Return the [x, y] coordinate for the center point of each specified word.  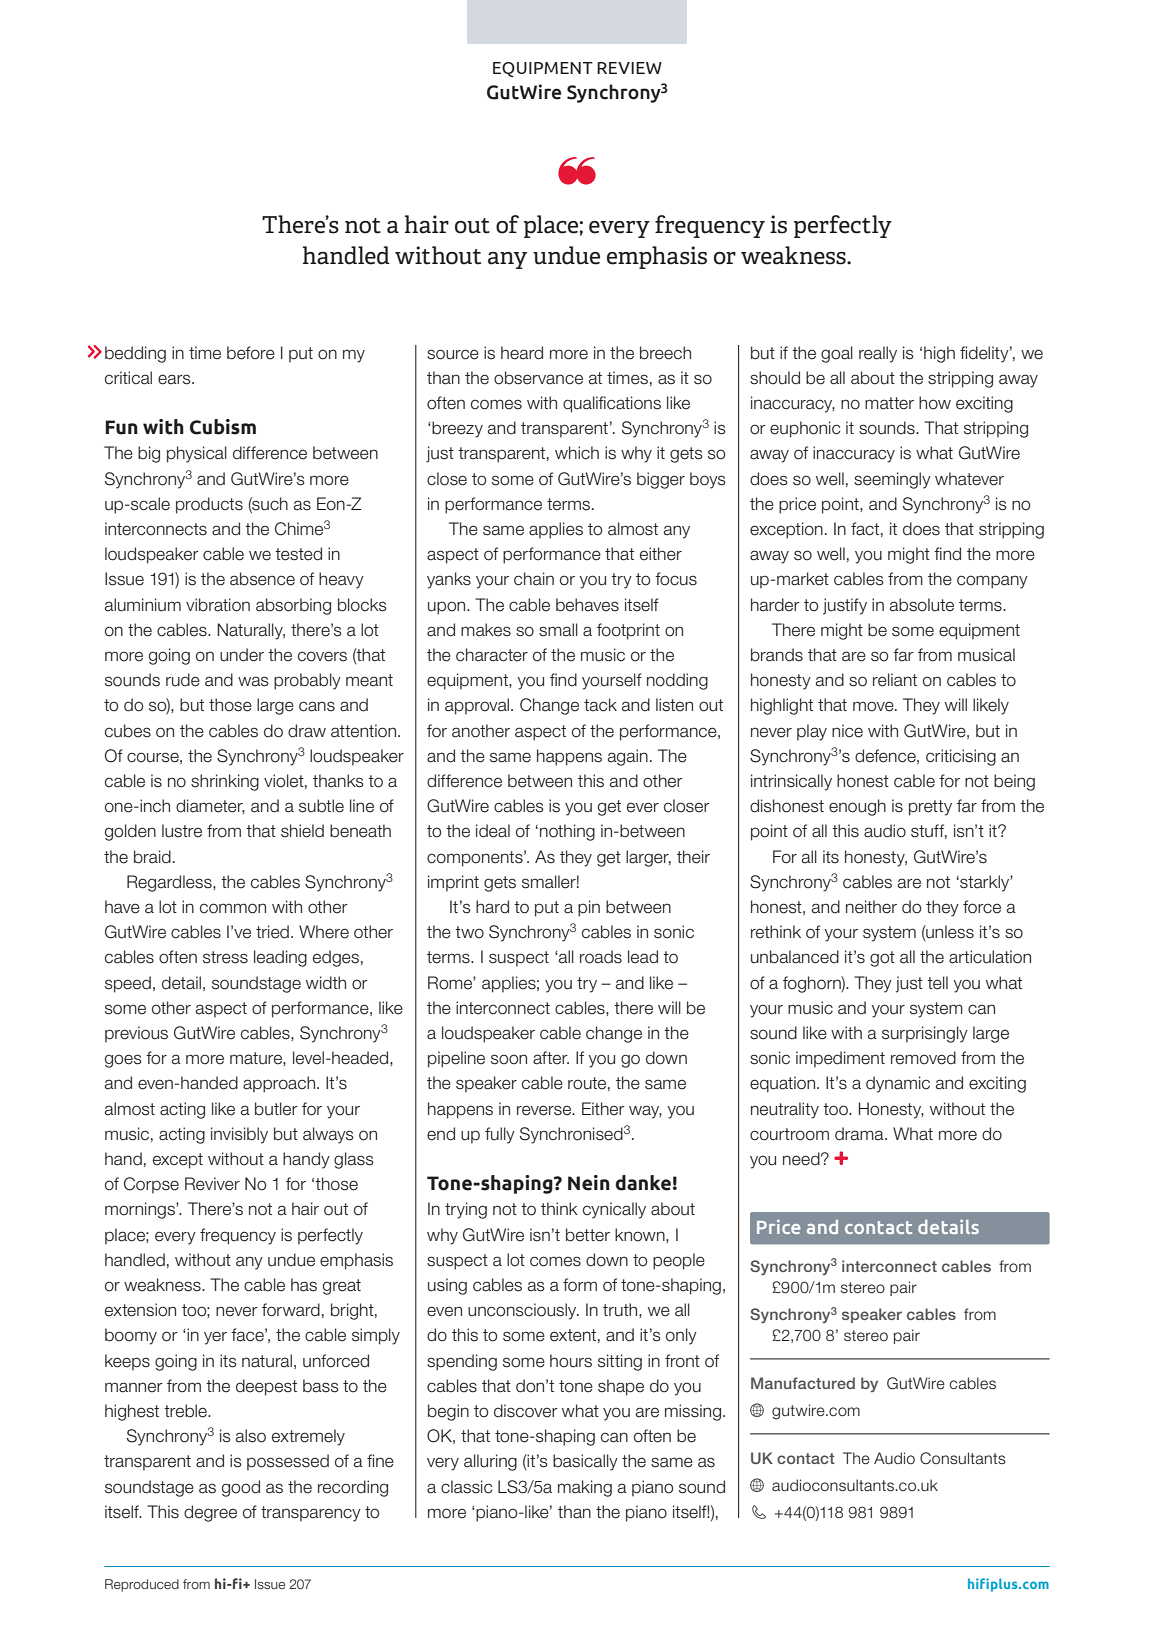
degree [210, 1513]
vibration [218, 605]
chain [534, 579]
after [551, 1058]
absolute [922, 605]
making [585, 1488]
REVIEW [629, 68]
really [878, 354]
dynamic [898, 1084]
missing [693, 1412]
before [251, 353]
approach [280, 1084]
